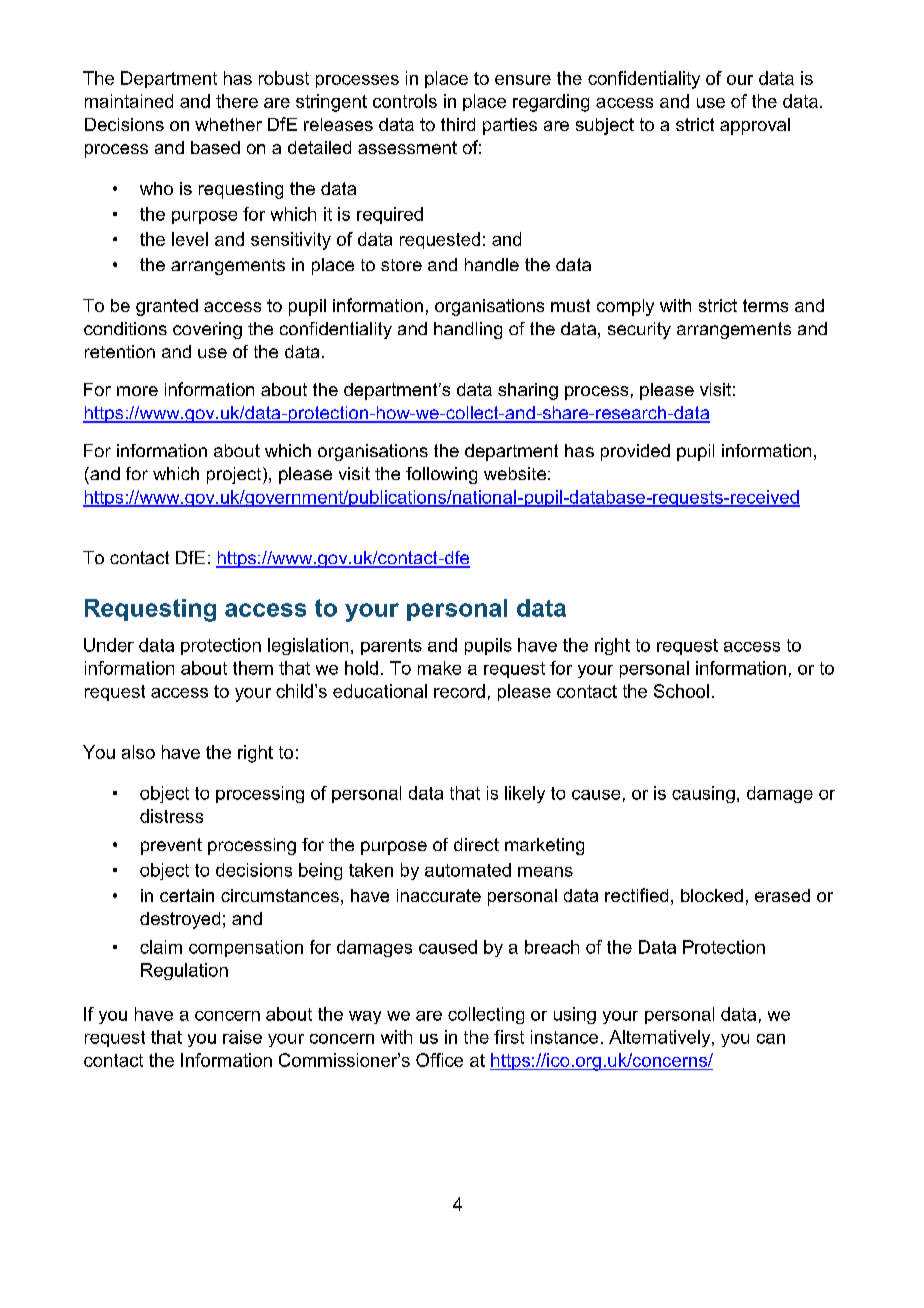  I want to click on approval, so click(755, 126).
